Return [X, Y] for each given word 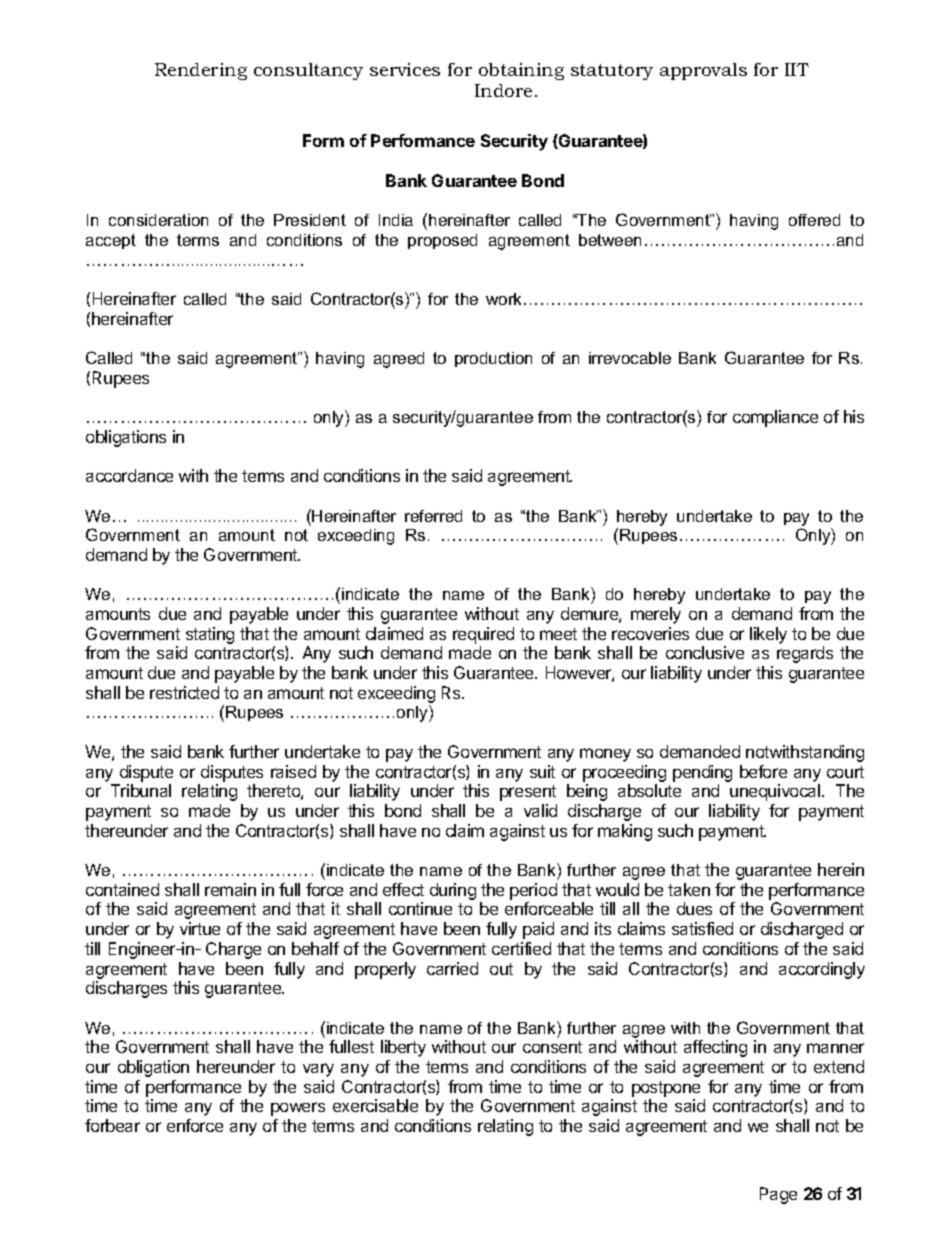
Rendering [201, 71]
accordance [129, 475]
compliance [775, 418]
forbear [112, 1125]
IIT [797, 69]
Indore [503, 90]
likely [768, 635]
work [505, 299]
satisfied [702, 928]
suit [542, 771]
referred [433, 516]
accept [111, 241]
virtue [200, 928]
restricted [184, 692]
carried [452, 968]
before [763, 771]
